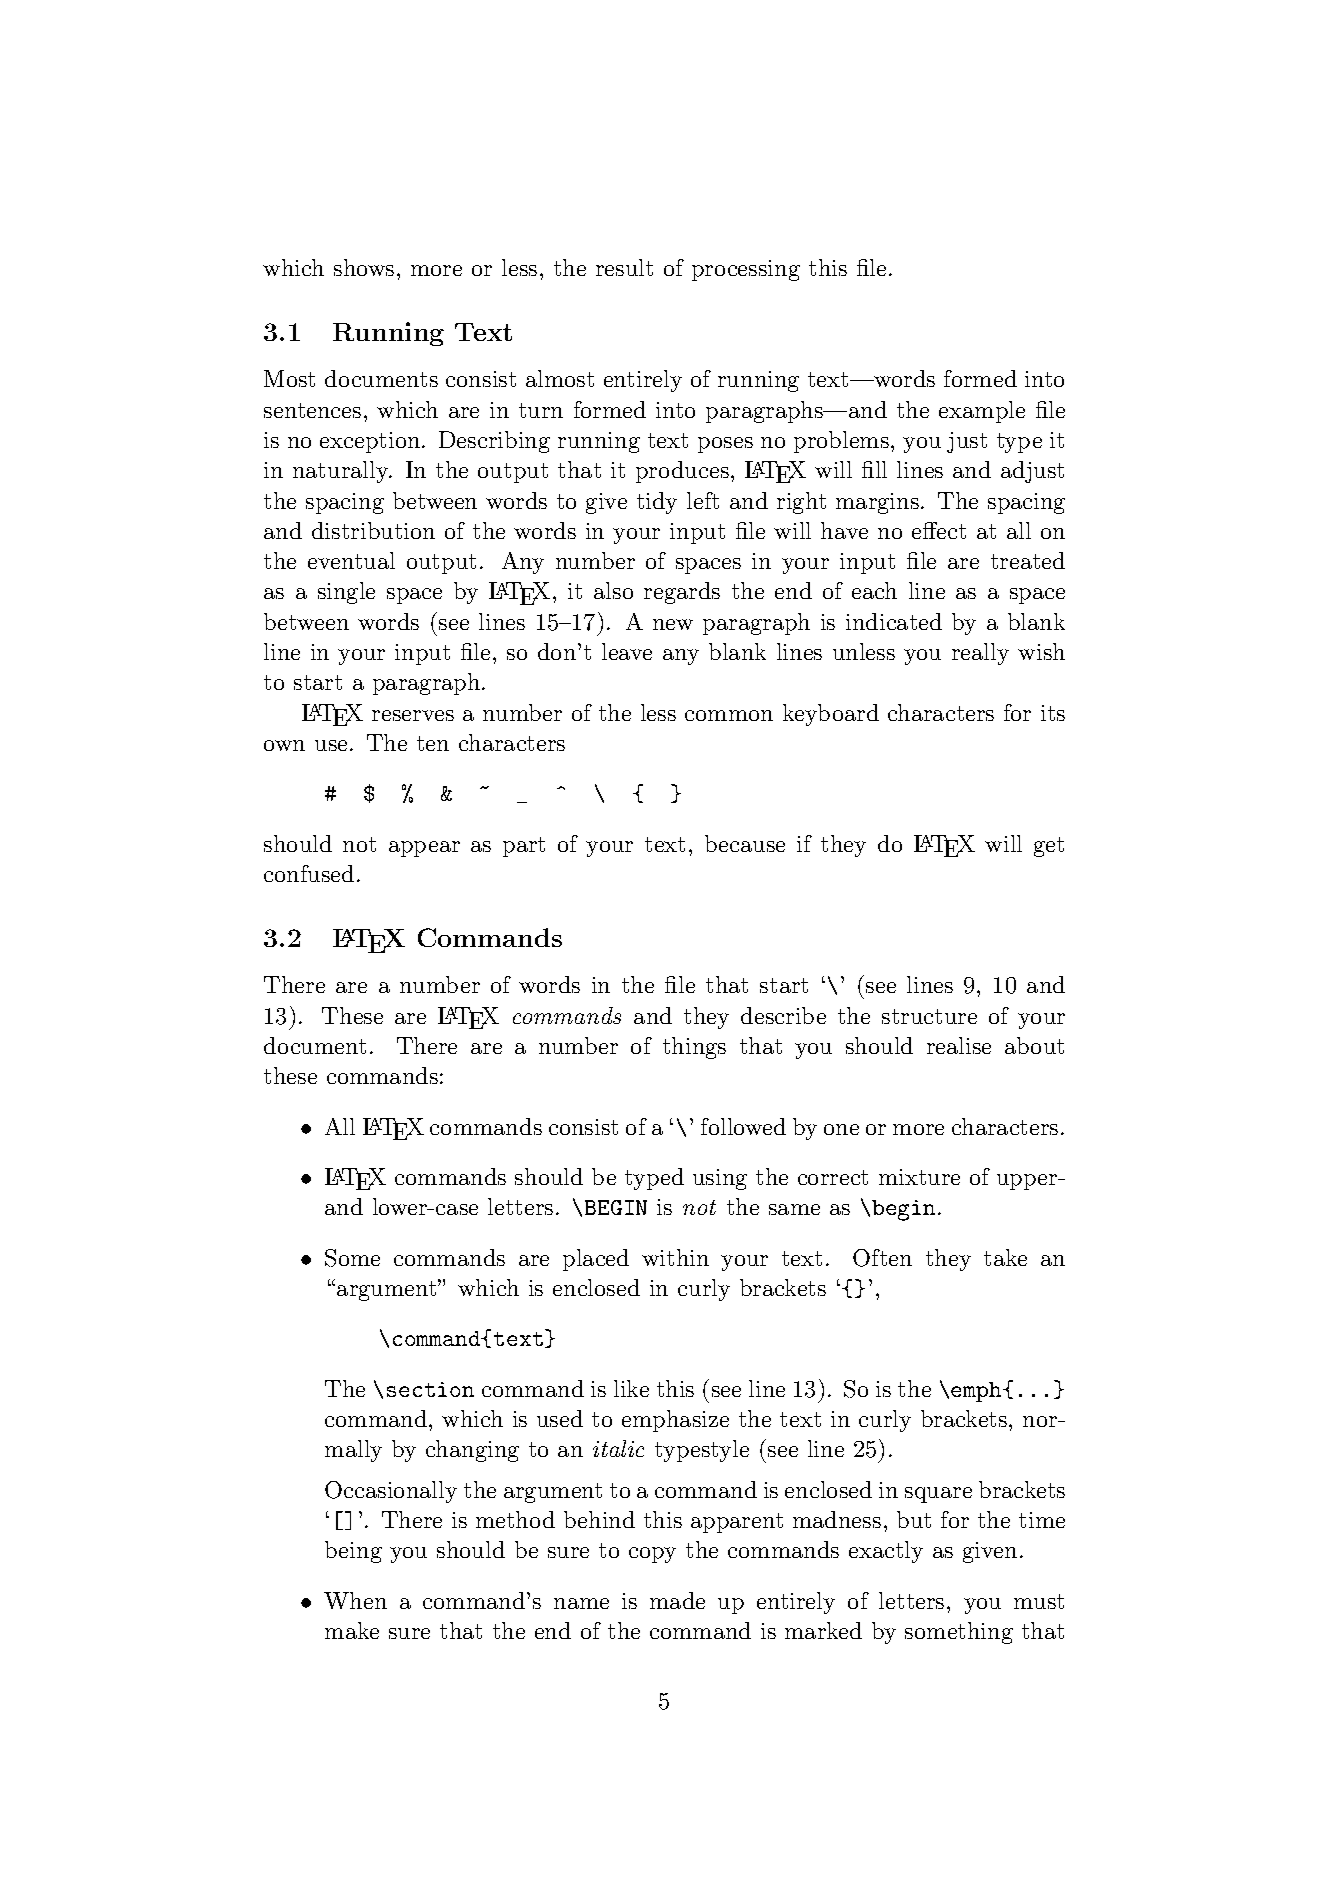 Image resolution: width=1332 pixels, height=1883 pixels. I want to click on appear, so click(424, 849).
